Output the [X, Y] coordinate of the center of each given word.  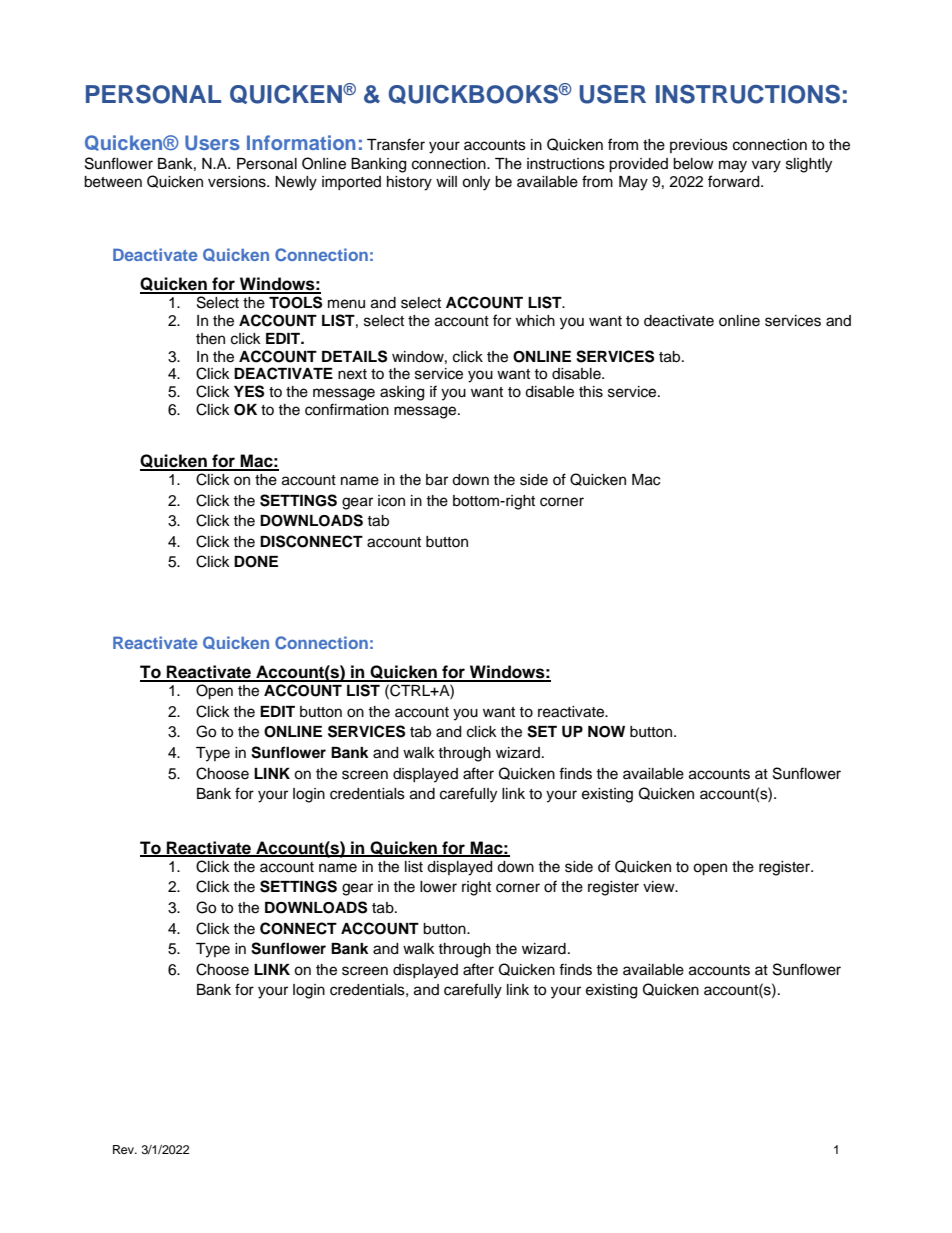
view [660, 887]
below [693, 164]
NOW [606, 732]
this [591, 392]
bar [437, 480]
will [446, 181]
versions [238, 182]
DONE [256, 562]
